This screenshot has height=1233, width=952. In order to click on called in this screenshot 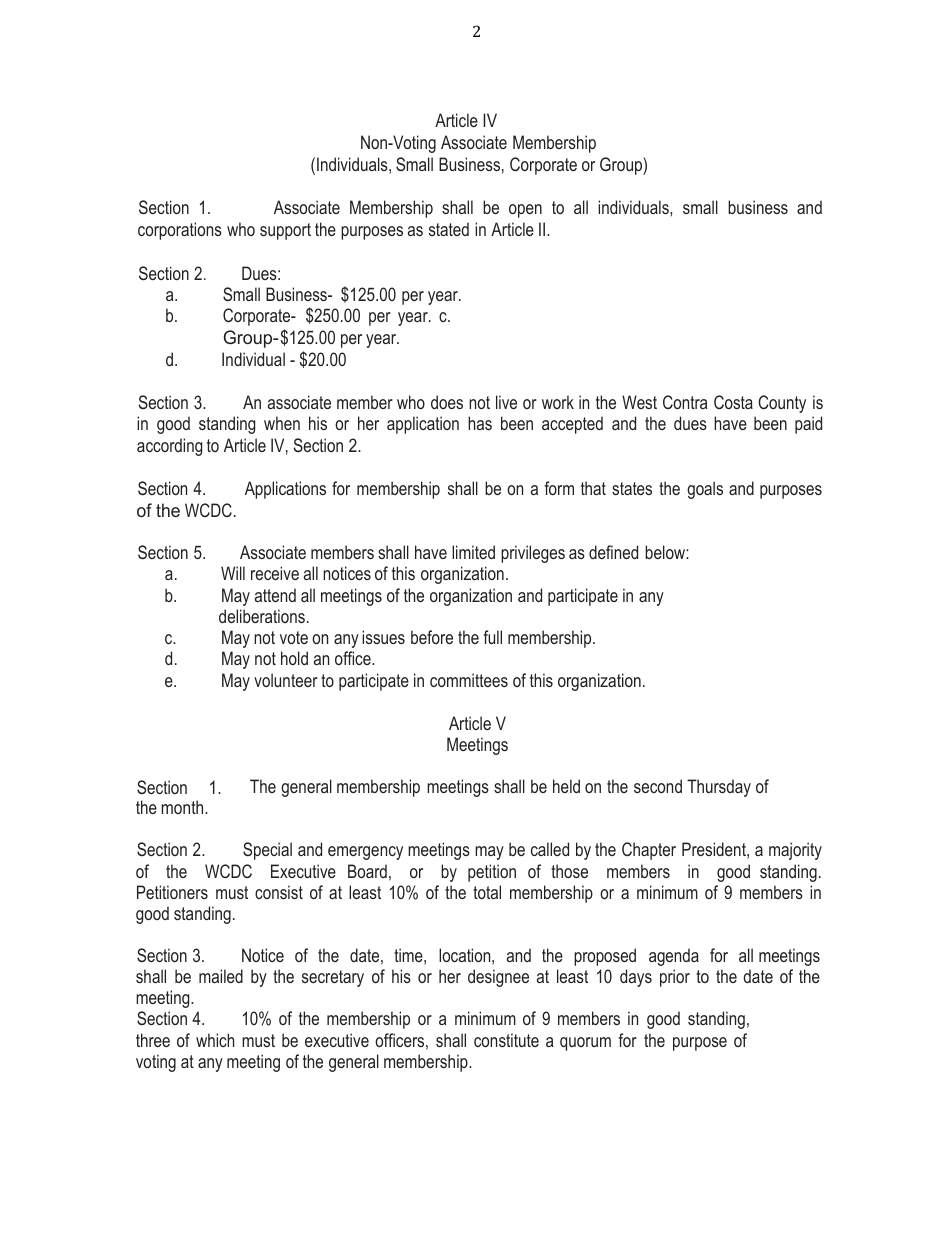, I will do `click(550, 849)`.
